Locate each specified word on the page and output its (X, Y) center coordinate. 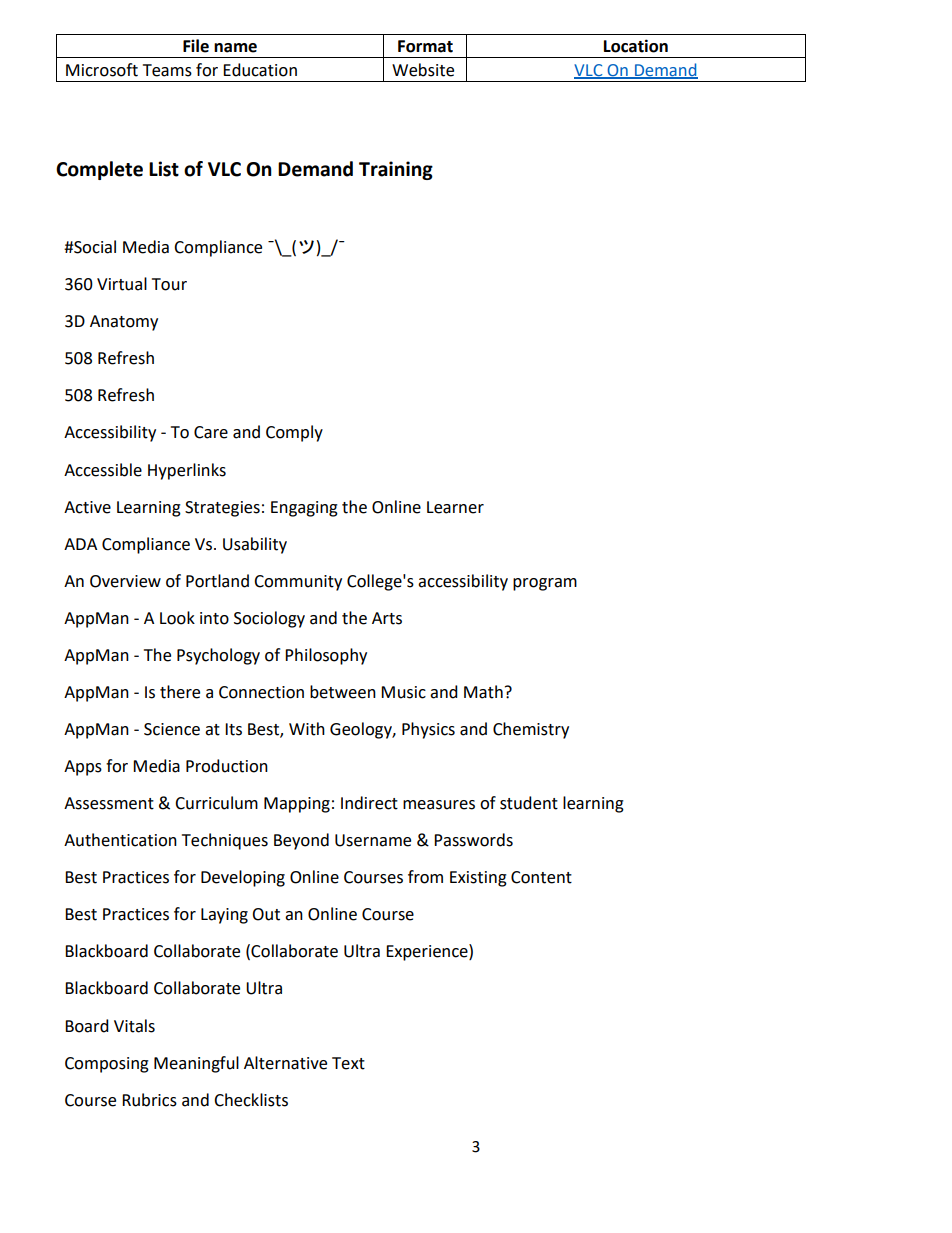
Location (636, 46)
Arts (387, 618)
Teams (167, 70)
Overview (125, 581)
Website (423, 70)
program (545, 584)
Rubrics (149, 1100)
